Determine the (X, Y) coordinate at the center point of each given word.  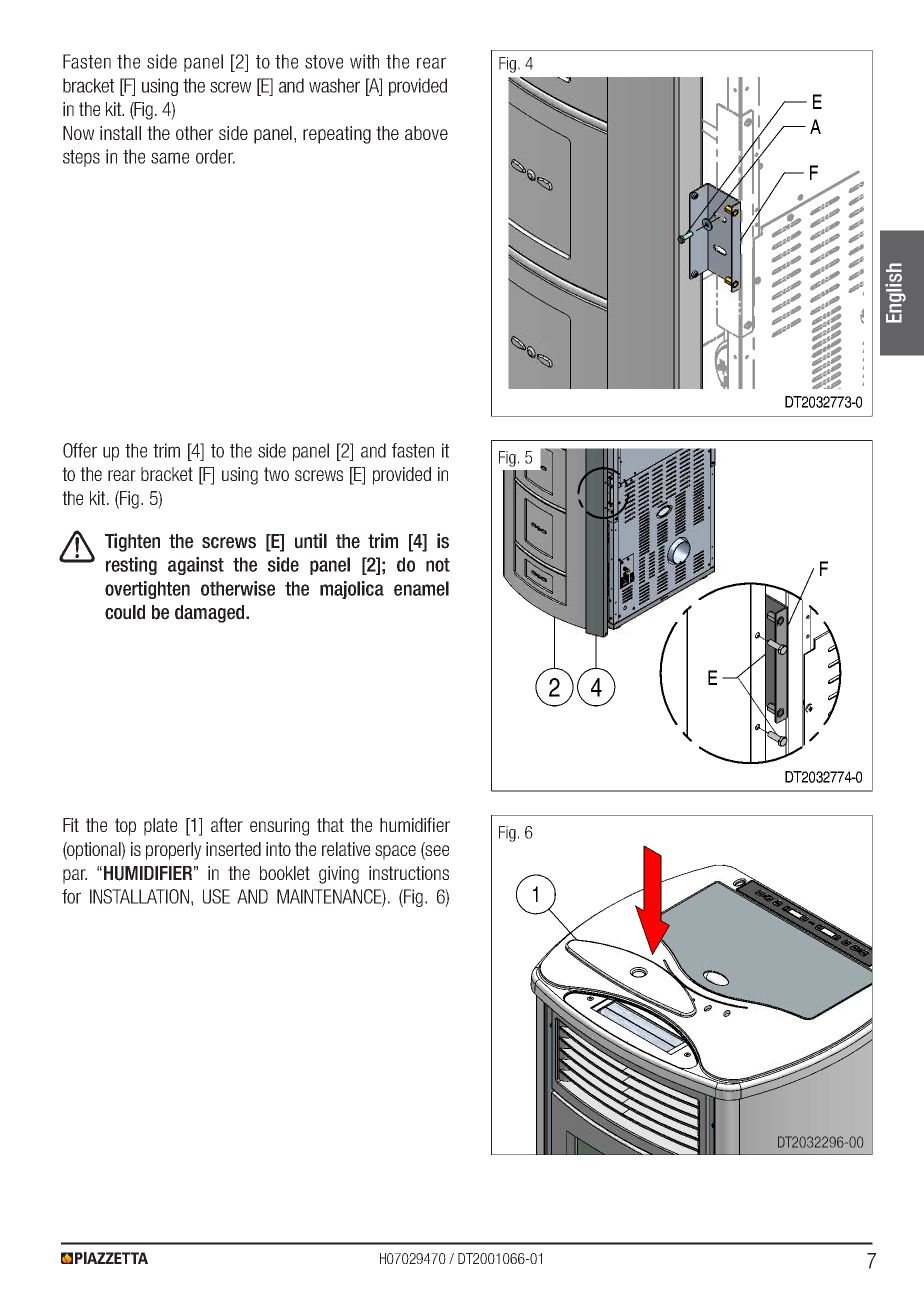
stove (324, 62)
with (364, 61)
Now (78, 133)
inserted (233, 849)
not (438, 565)
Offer (80, 450)
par (75, 876)
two (276, 474)
